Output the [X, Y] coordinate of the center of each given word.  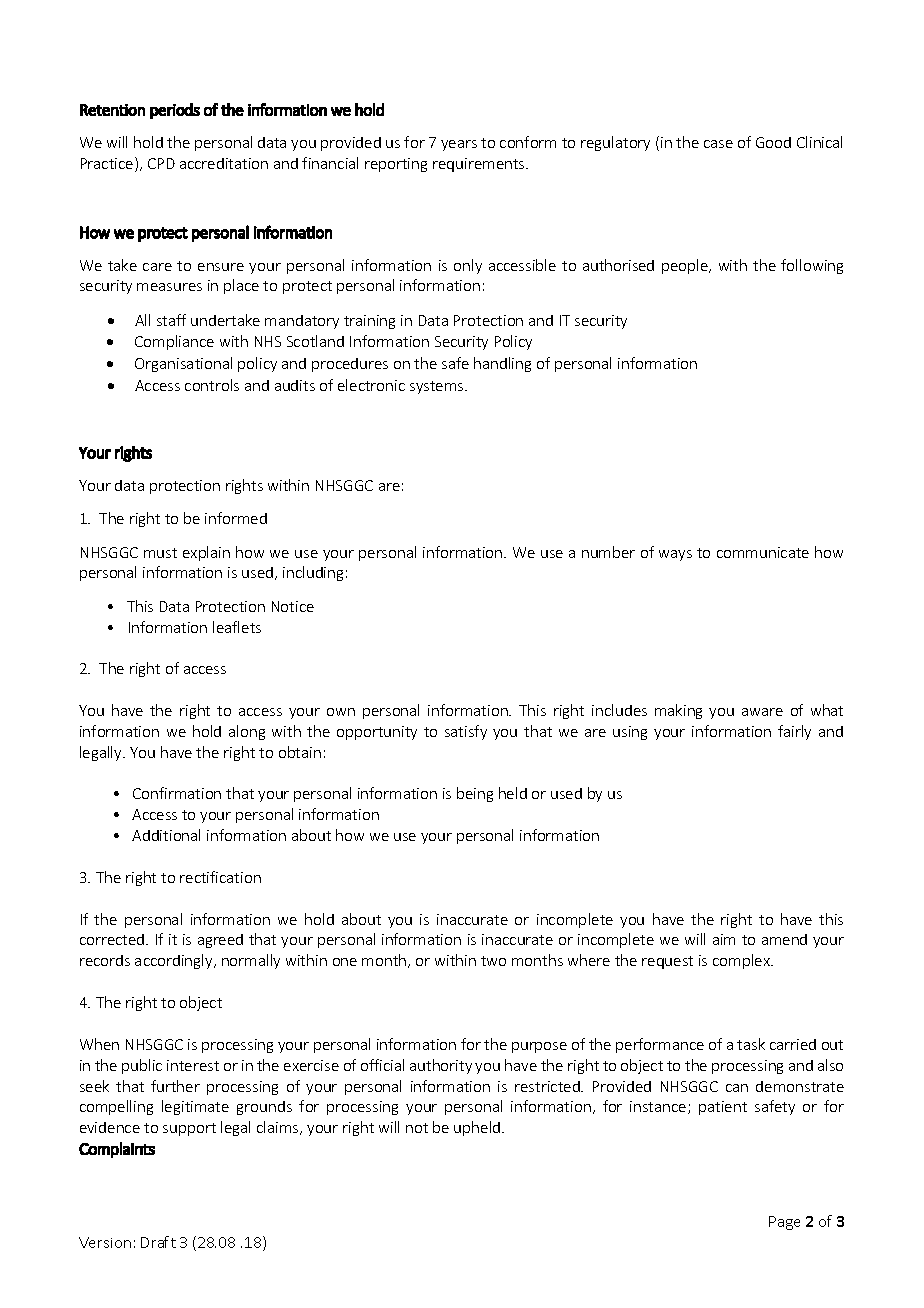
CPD [161, 163]
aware [762, 712]
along [247, 732]
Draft [158, 1242]
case [718, 144]
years [459, 145]
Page [784, 1223]
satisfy [466, 732]
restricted [548, 1086]
